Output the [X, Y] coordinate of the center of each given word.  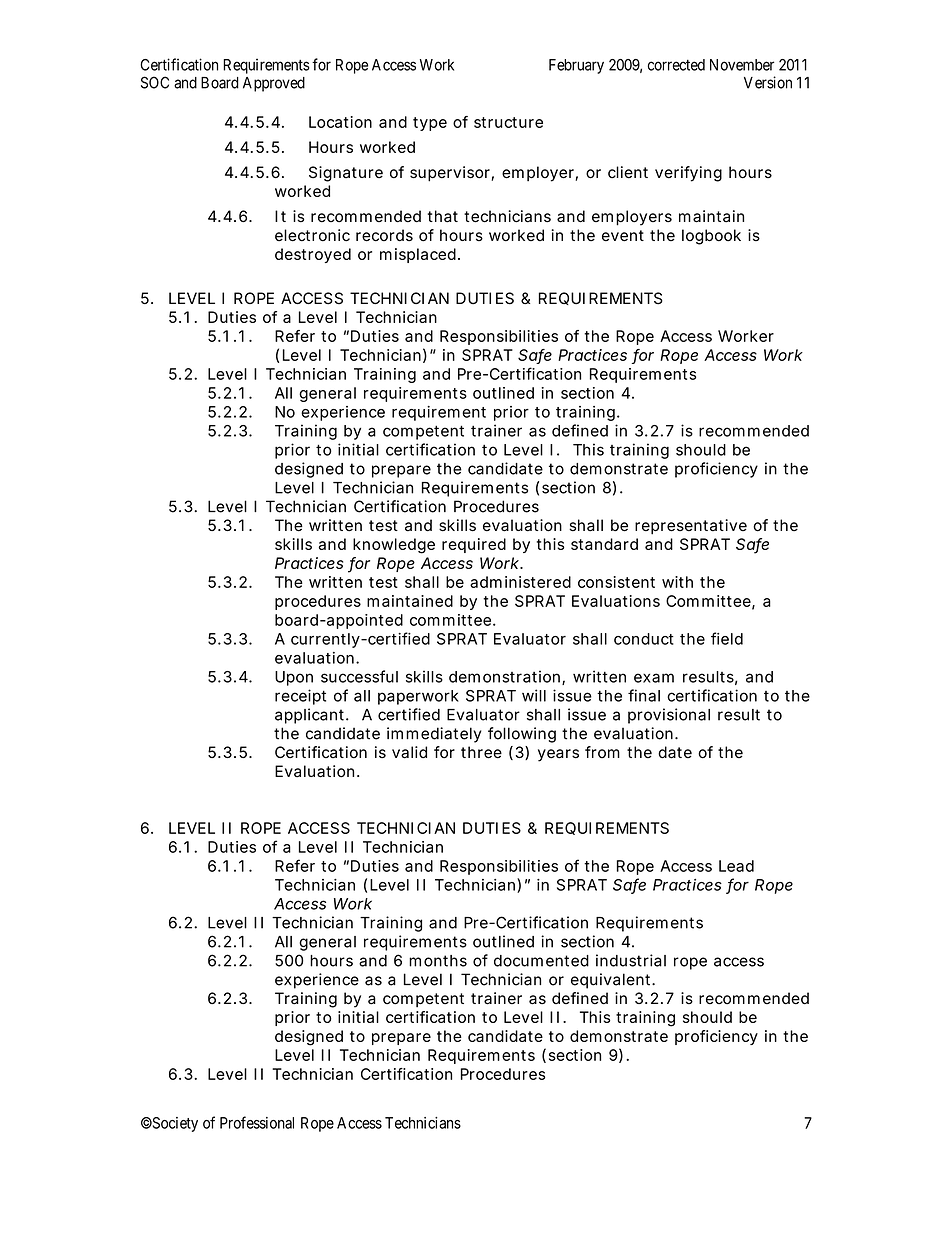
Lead [736, 866]
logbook [711, 237]
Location [340, 122]
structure [508, 122]
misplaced [418, 255]
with [677, 582]
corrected [676, 65]
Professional [257, 1122]
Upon [294, 678]
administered [520, 582]
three [481, 752]
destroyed [313, 255]
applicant [311, 716]
